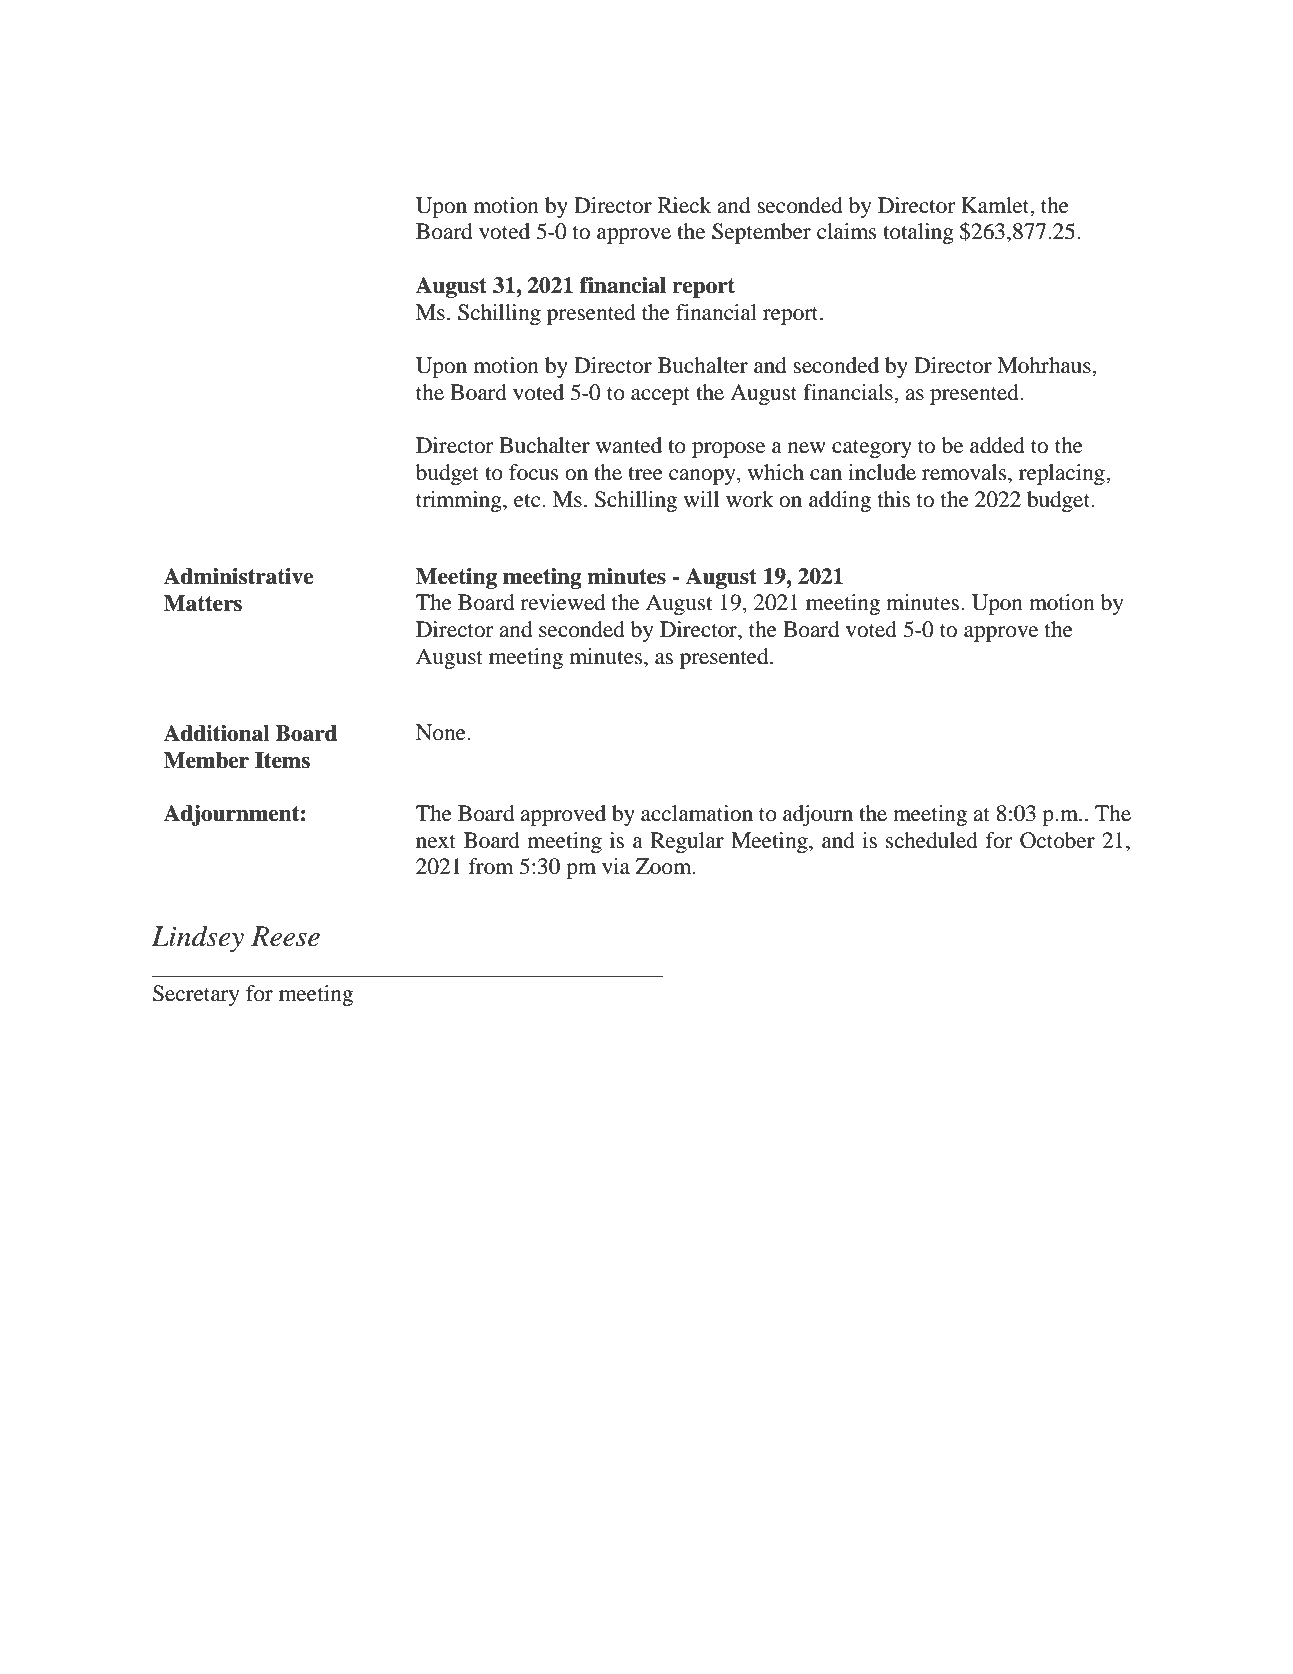 The image size is (1293, 1674). Describe the element at coordinates (918, 233) in the document. I see `totaling` at that location.
